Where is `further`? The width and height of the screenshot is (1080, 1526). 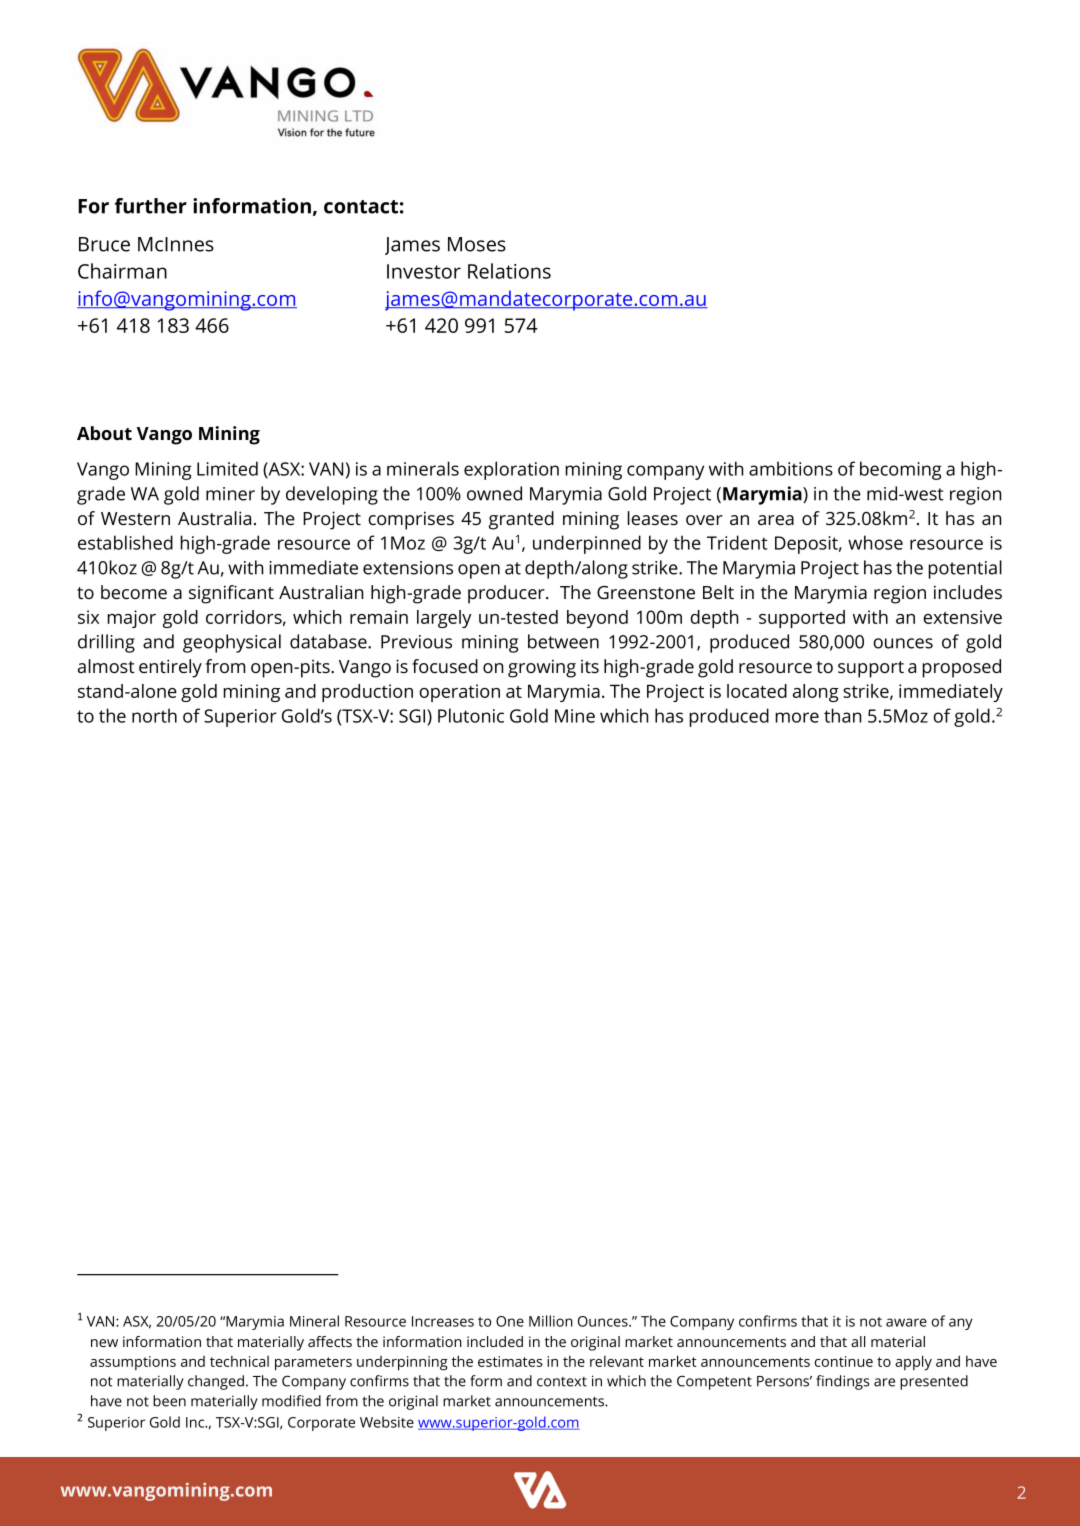
further is located at coordinates (151, 206).
